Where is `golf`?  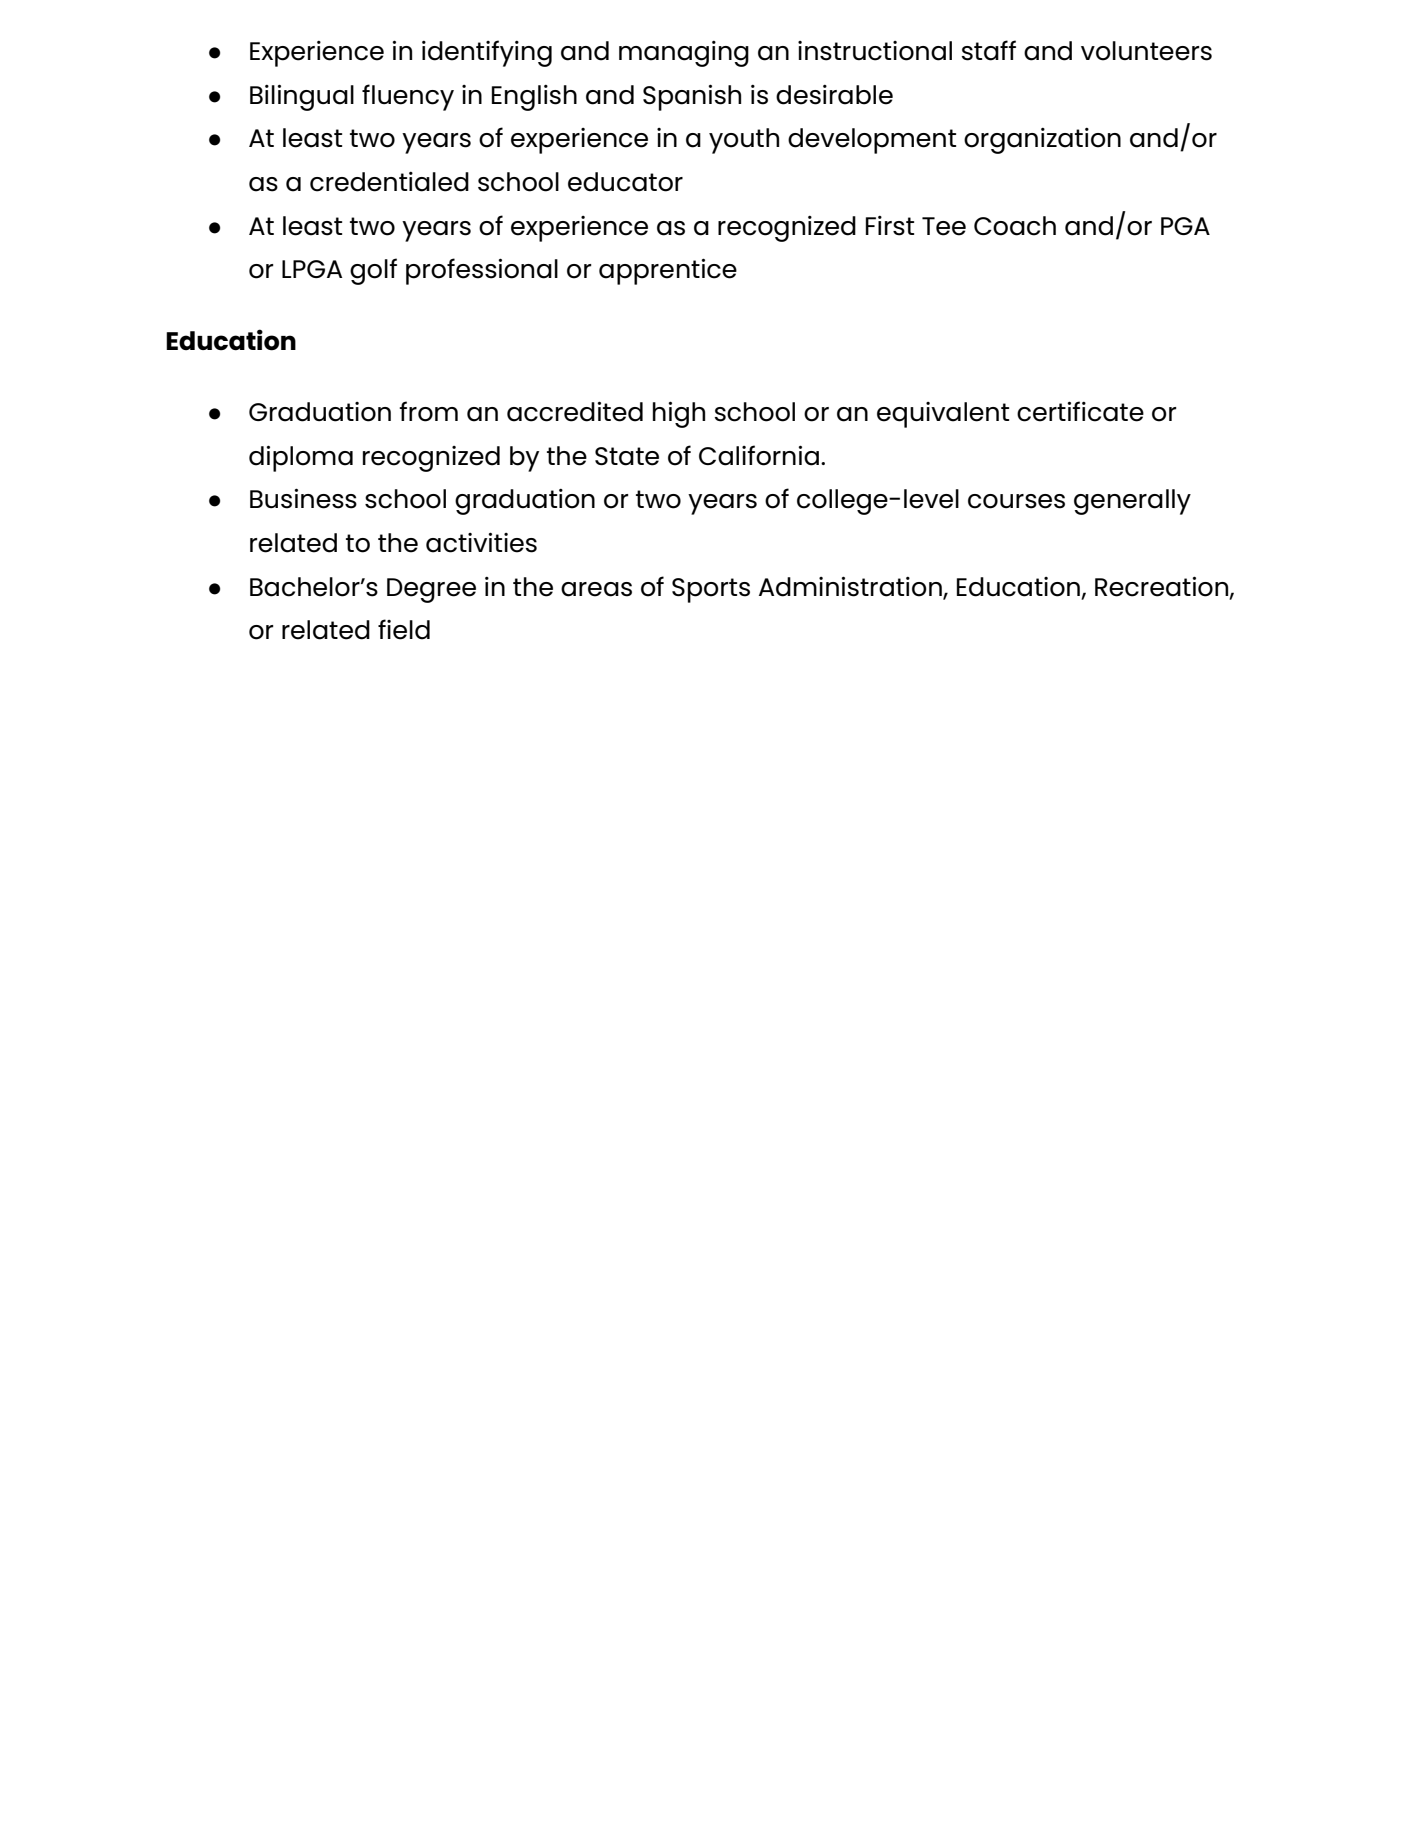 golf is located at coordinates (373, 271).
